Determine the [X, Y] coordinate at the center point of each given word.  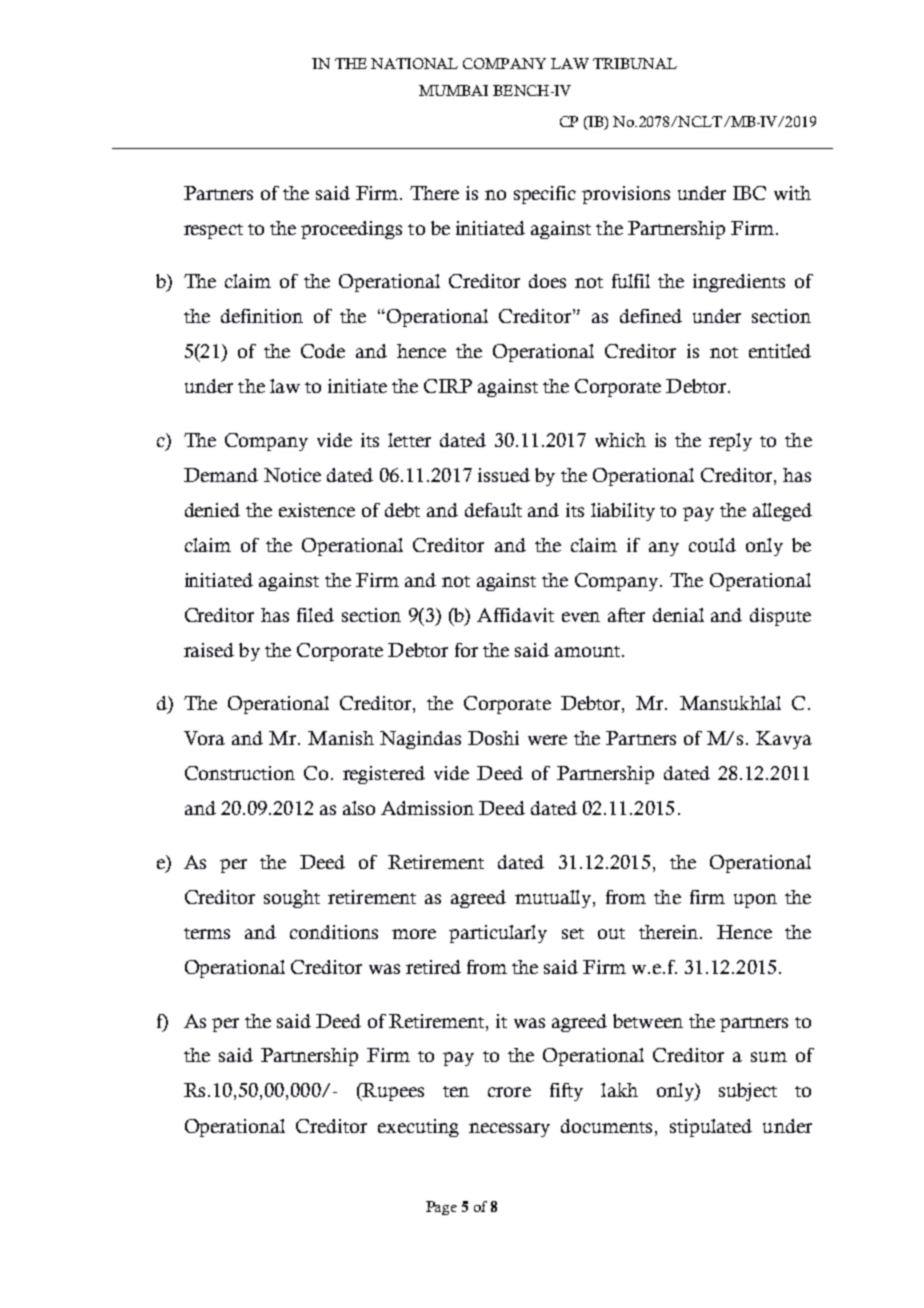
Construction [240, 773]
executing [418, 1128]
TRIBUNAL [635, 63]
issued [504, 475]
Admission [427, 808]
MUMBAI [453, 90]
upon [755, 901]
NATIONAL [414, 63]
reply [730, 442]
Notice [292, 475]
